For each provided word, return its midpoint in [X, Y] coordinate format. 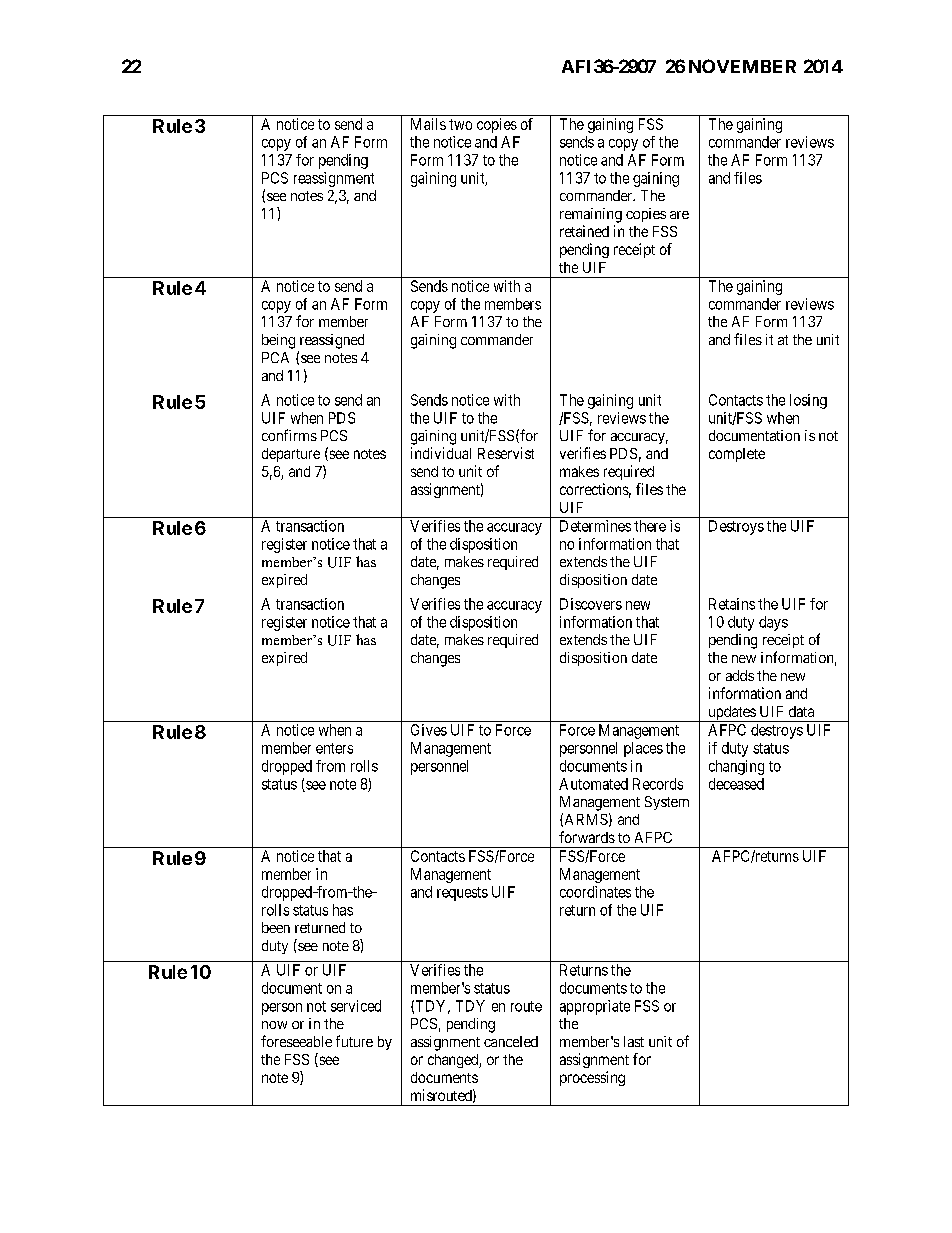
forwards [587, 837]
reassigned [332, 341]
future [354, 1041]
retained [584, 231]
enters [334, 748]
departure [291, 455]
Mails [428, 124]
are [679, 215]
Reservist [506, 453]
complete [737, 455]
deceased [736, 784]
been [276, 927]
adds [740, 675]
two [460, 124]
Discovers [591, 604]
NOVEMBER [742, 66]
